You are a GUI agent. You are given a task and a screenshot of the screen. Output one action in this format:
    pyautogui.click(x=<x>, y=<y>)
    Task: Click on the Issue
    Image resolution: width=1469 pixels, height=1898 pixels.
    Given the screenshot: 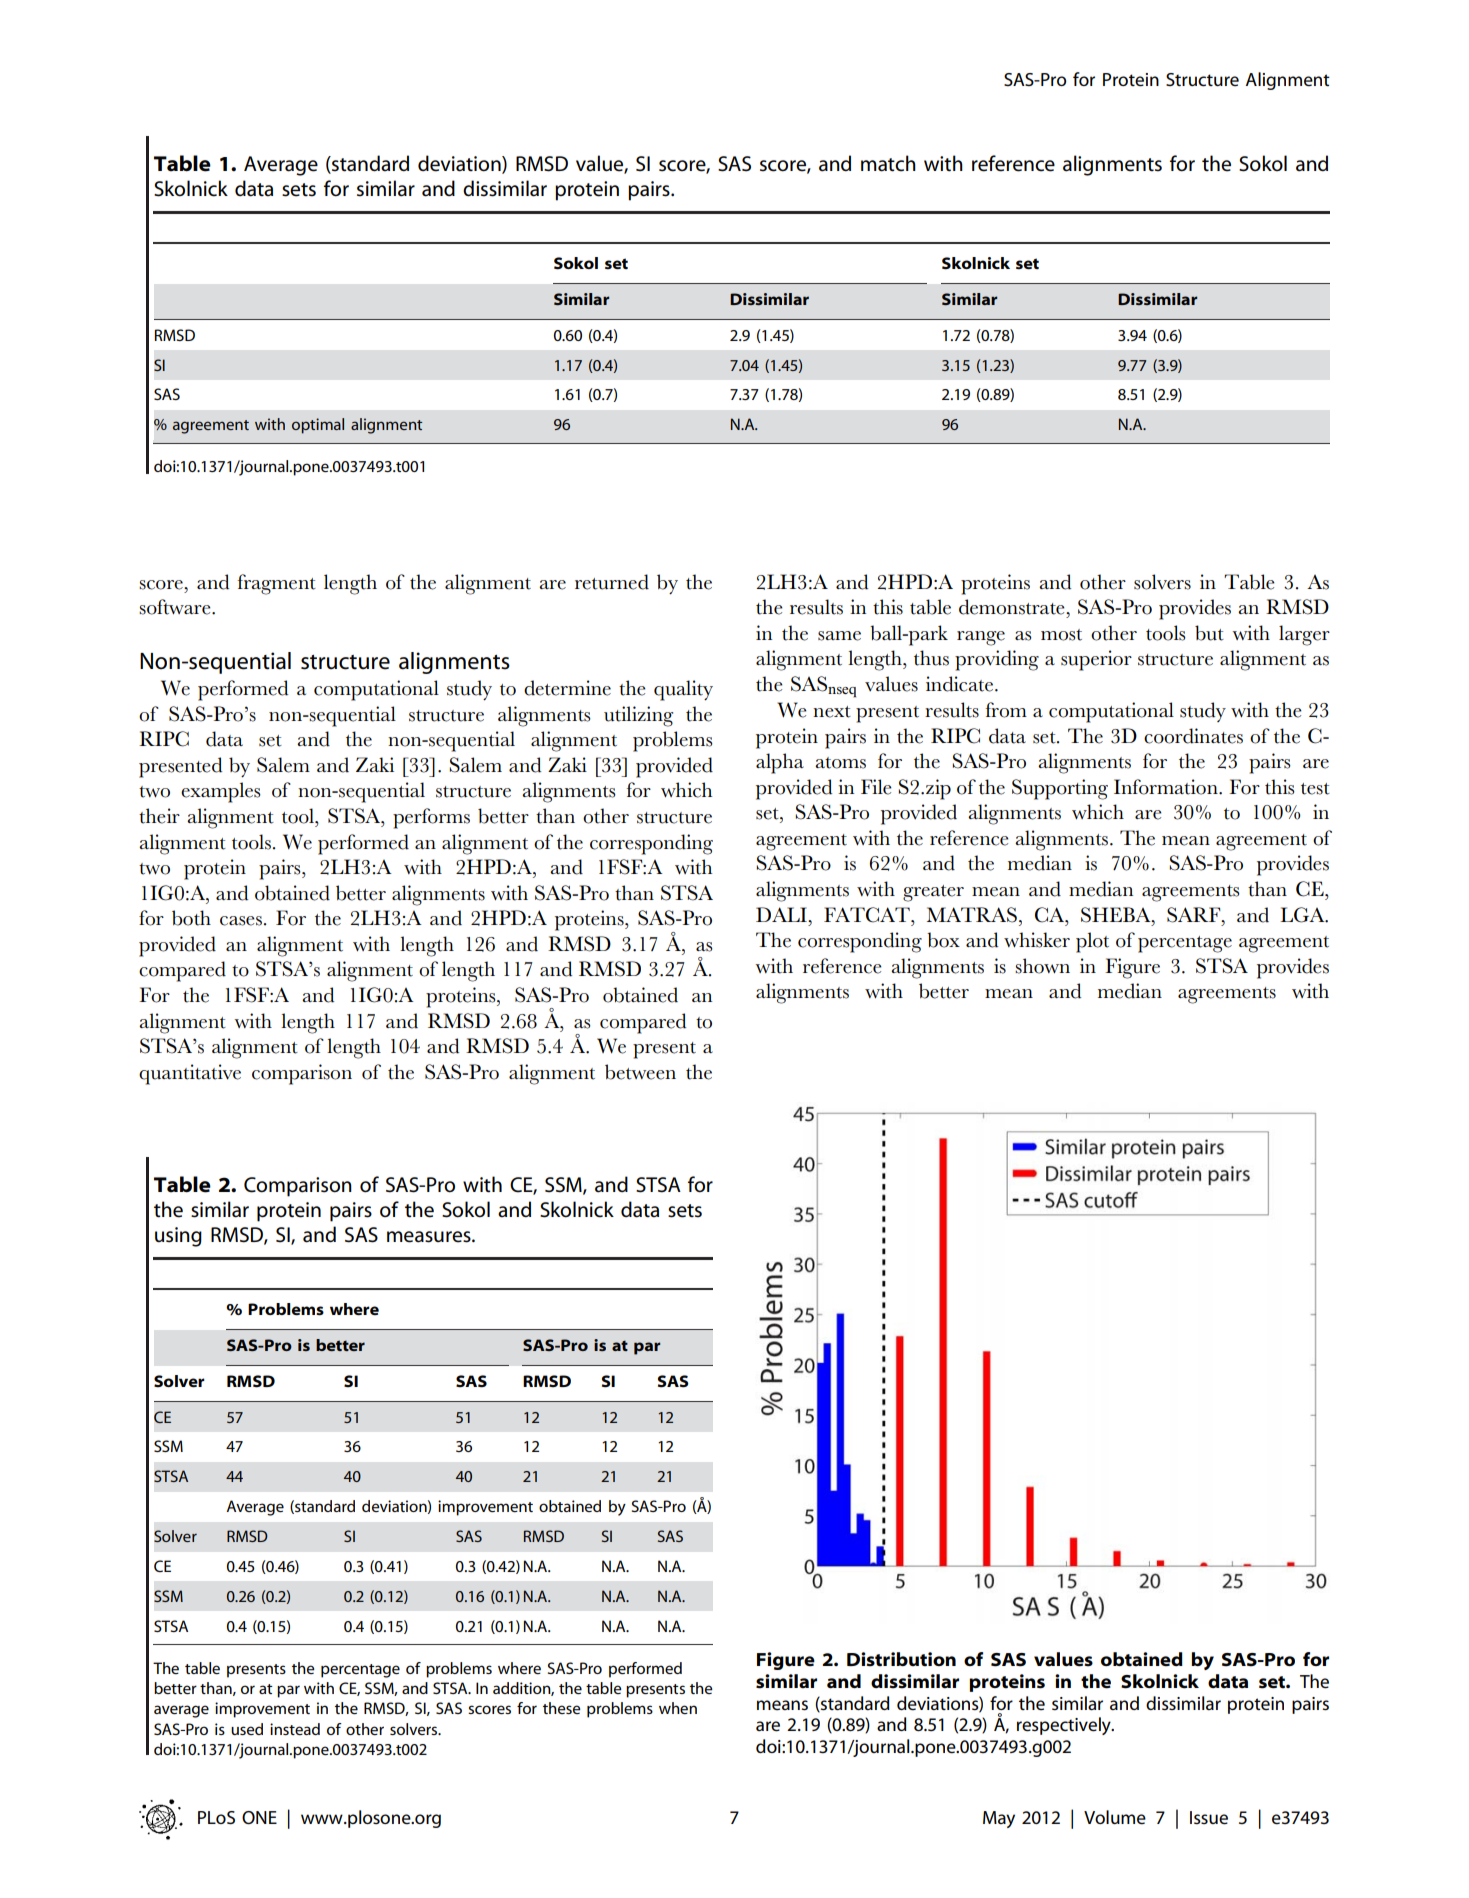 What is the action you would take?
    pyautogui.click(x=1209, y=1818)
